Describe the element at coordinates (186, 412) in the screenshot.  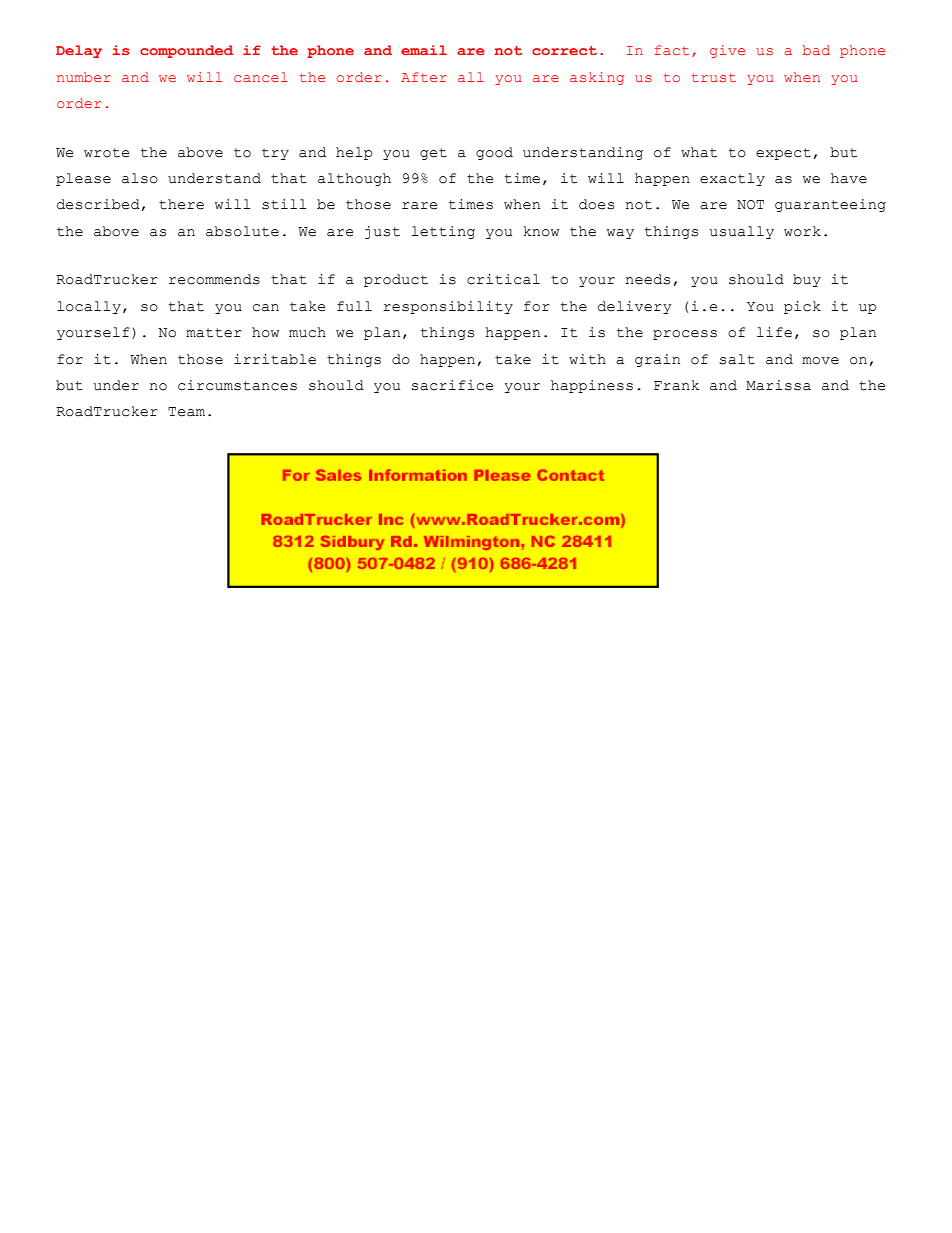
I see `Team` at that location.
